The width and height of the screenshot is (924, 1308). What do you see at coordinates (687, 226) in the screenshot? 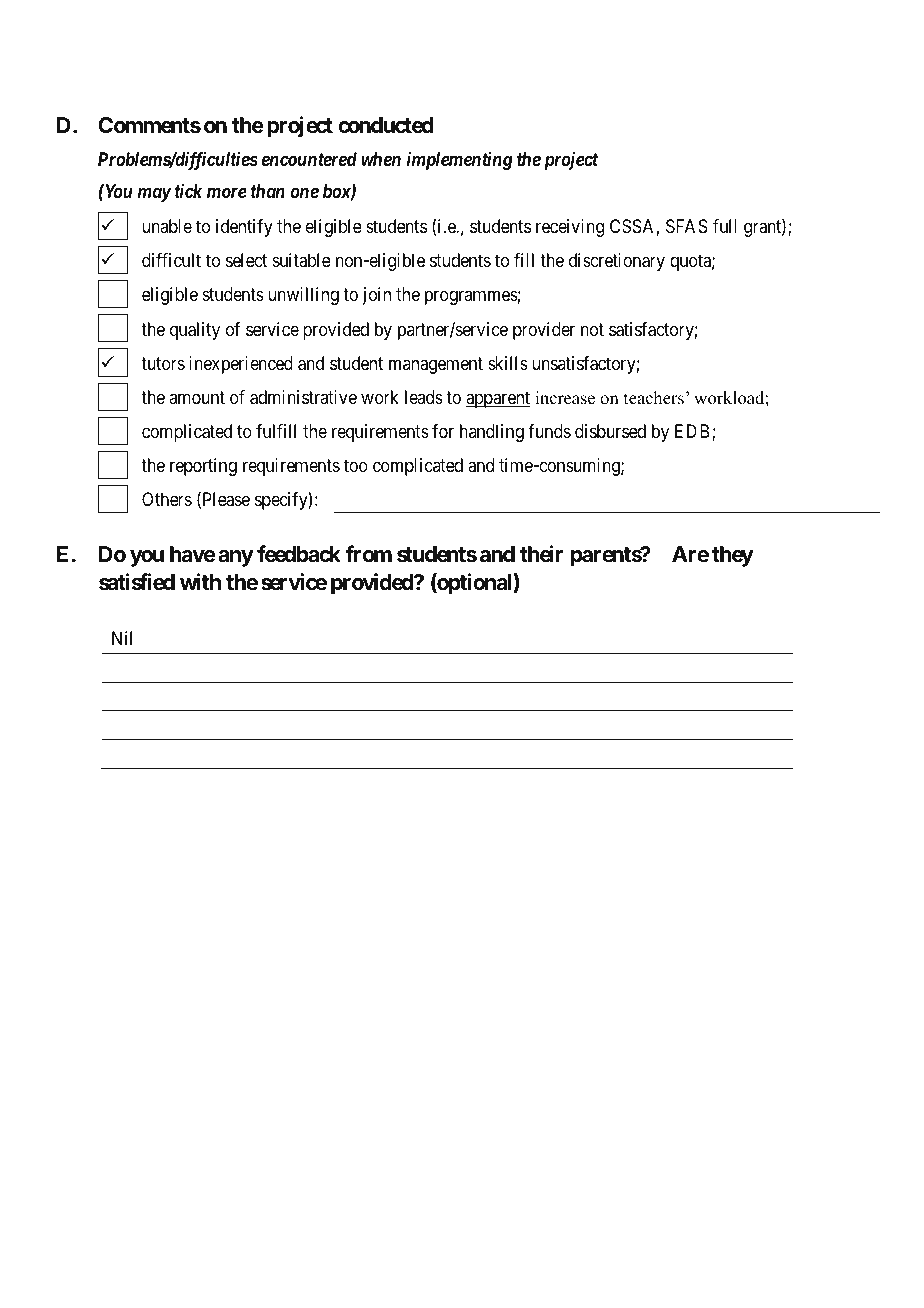
I see `SFAS` at bounding box center [687, 226].
